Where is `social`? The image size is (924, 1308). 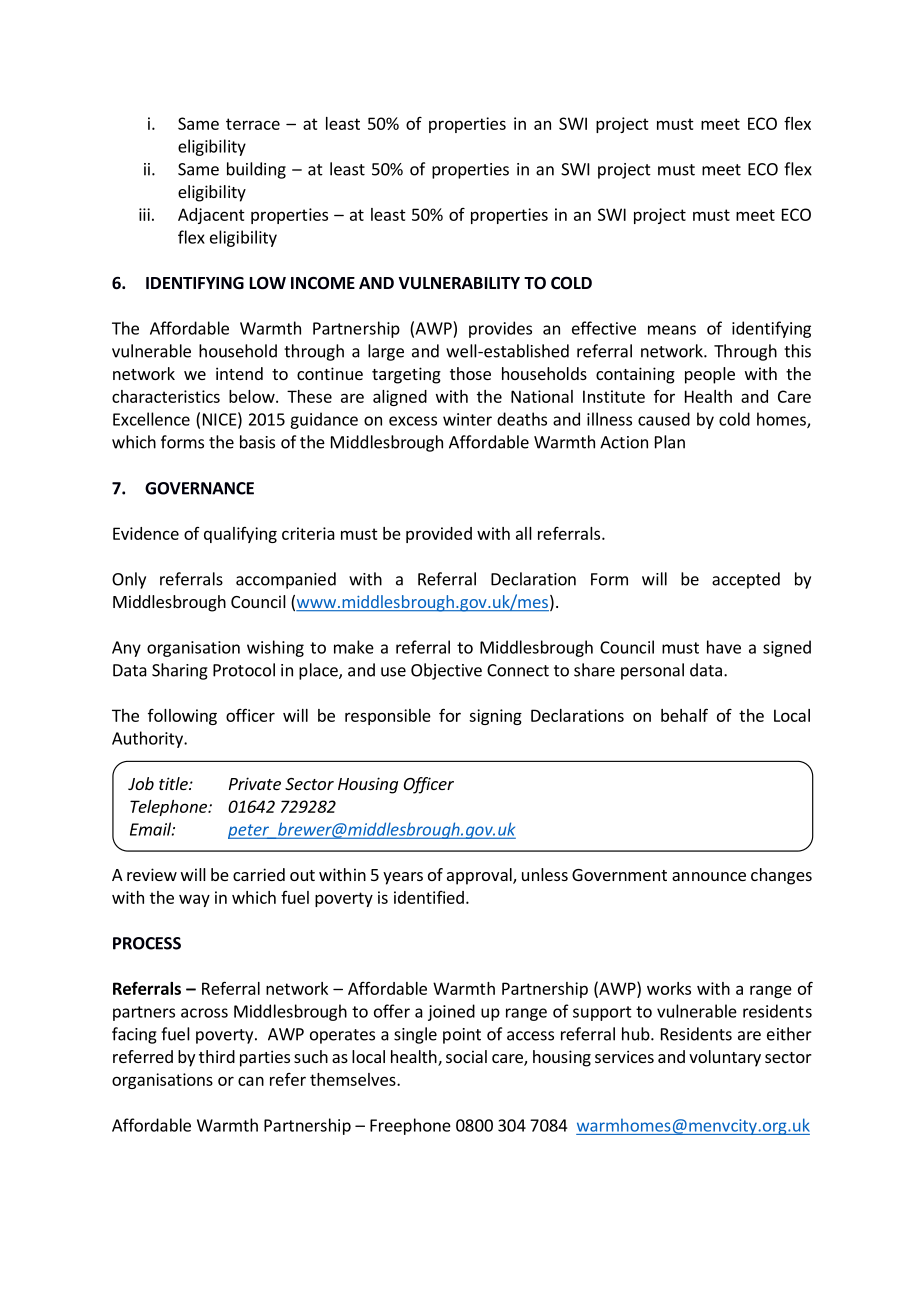
social is located at coordinates (466, 1056).
